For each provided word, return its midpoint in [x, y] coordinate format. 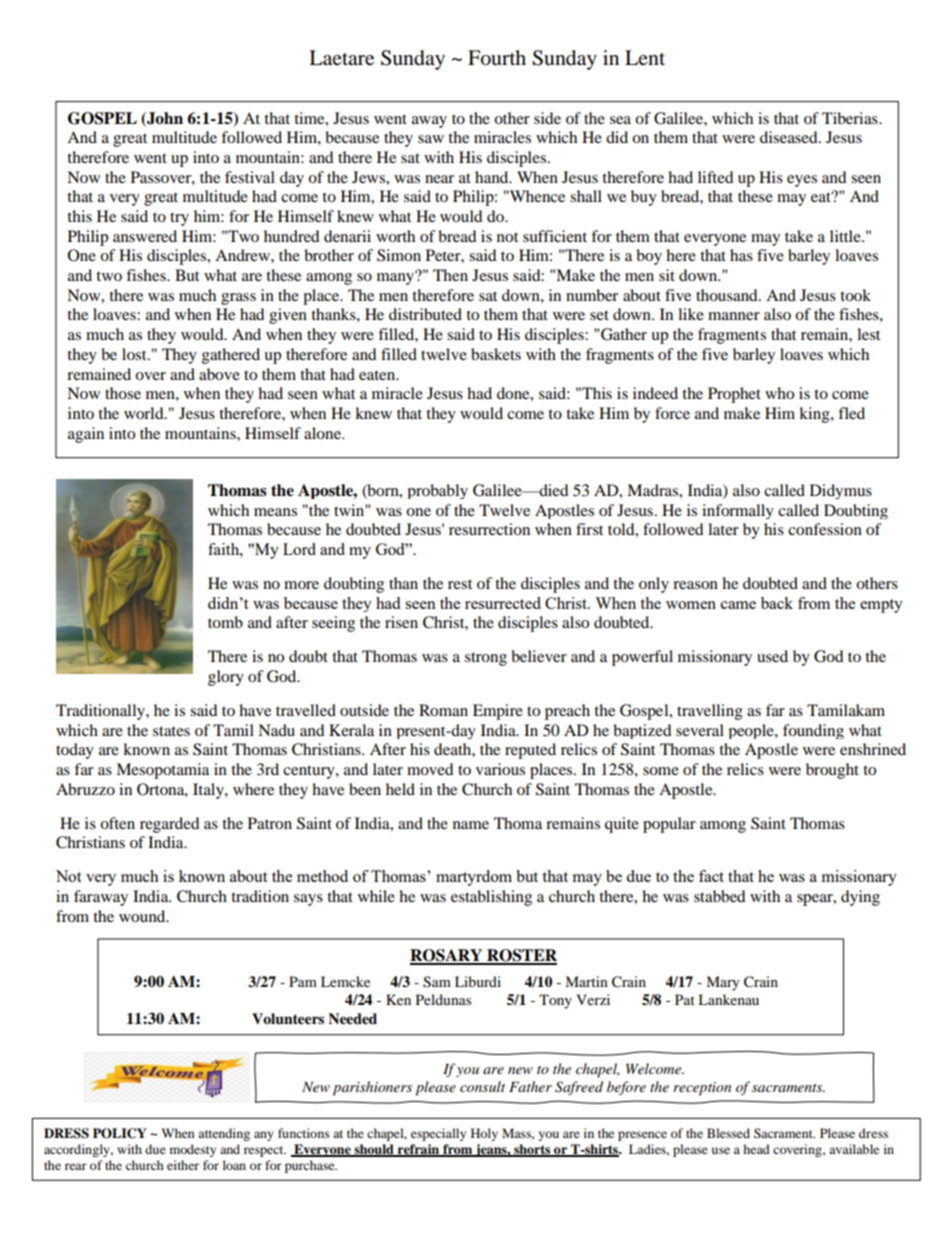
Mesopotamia [162, 771]
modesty [193, 1150]
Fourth [497, 58]
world [145, 413]
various [500, 769]
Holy [484, 1134]
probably [438, 491]
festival [250, 177]
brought [832, 771]
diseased [790, 137]
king [815, 415]
